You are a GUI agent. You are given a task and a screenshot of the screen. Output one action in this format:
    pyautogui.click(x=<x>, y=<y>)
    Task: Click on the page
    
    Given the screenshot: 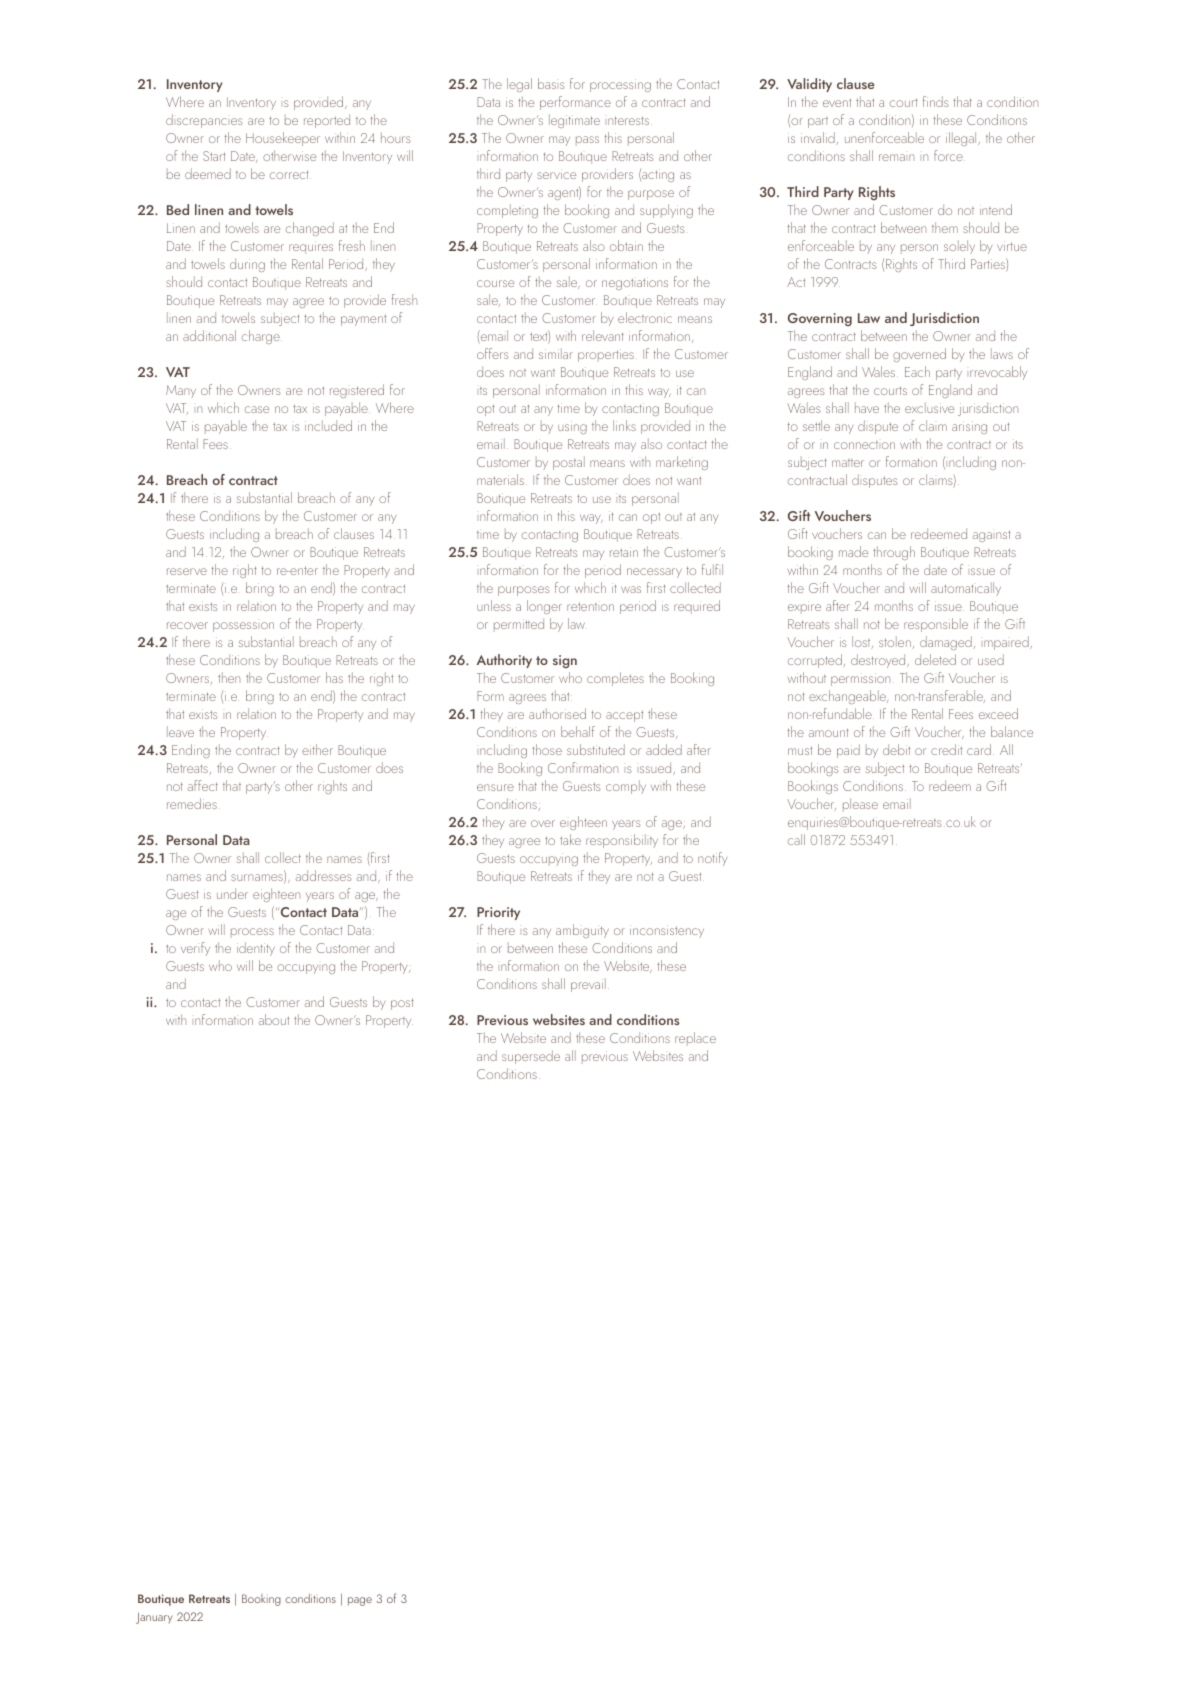 What is the action you would take?
    pyautogui.click(x=360, y=1601)
